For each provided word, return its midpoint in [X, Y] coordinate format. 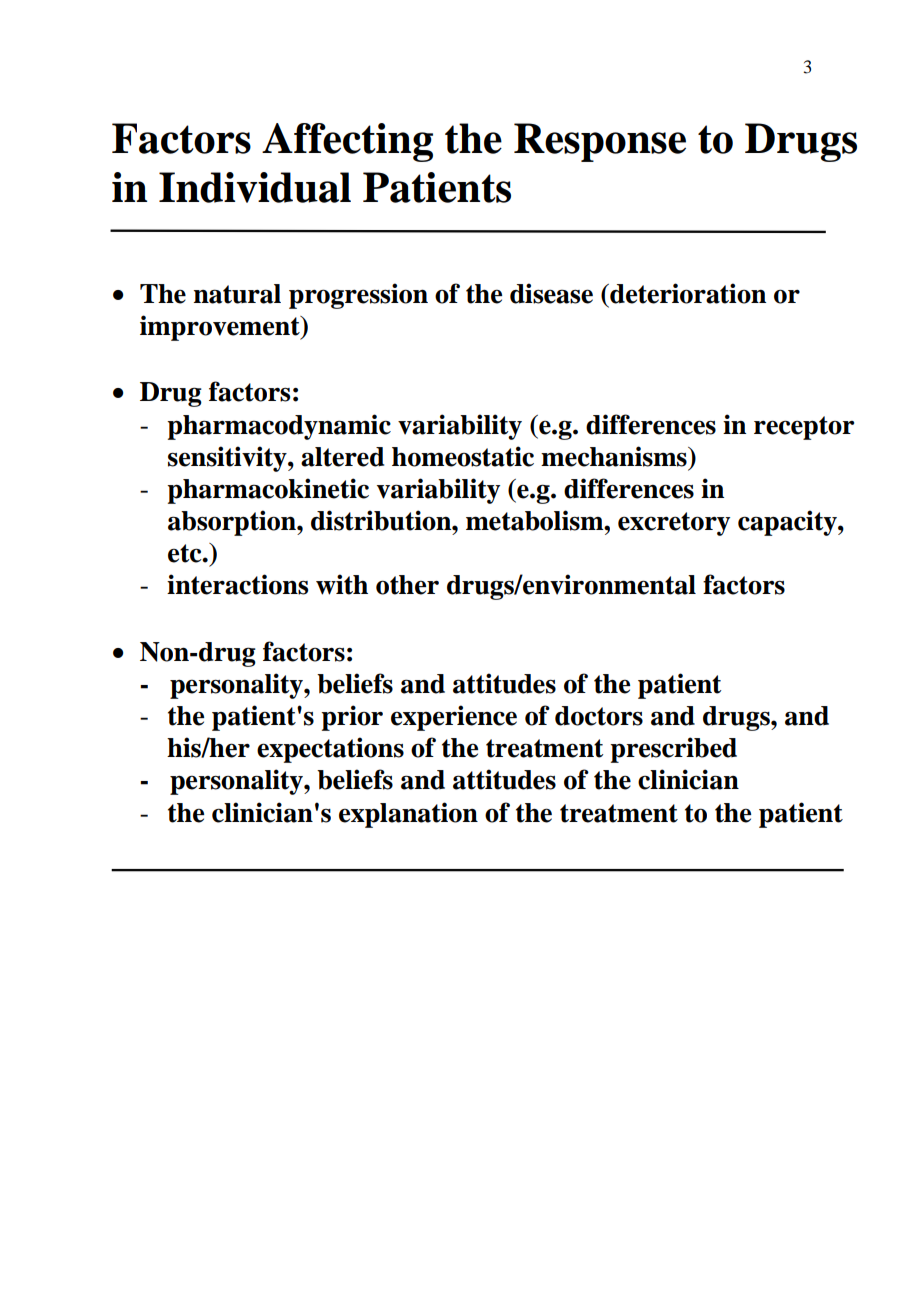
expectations [330, 750]
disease [551, 293]
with [342, 584]
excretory [674, 524]
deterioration [687, 293]
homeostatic [463, 456]
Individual [255, 187]
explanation [408, 815]
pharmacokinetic [268, 491]
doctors [599, 716]
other [407, 585]
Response [600, 142]
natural [237, 294]
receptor [804, 428]
